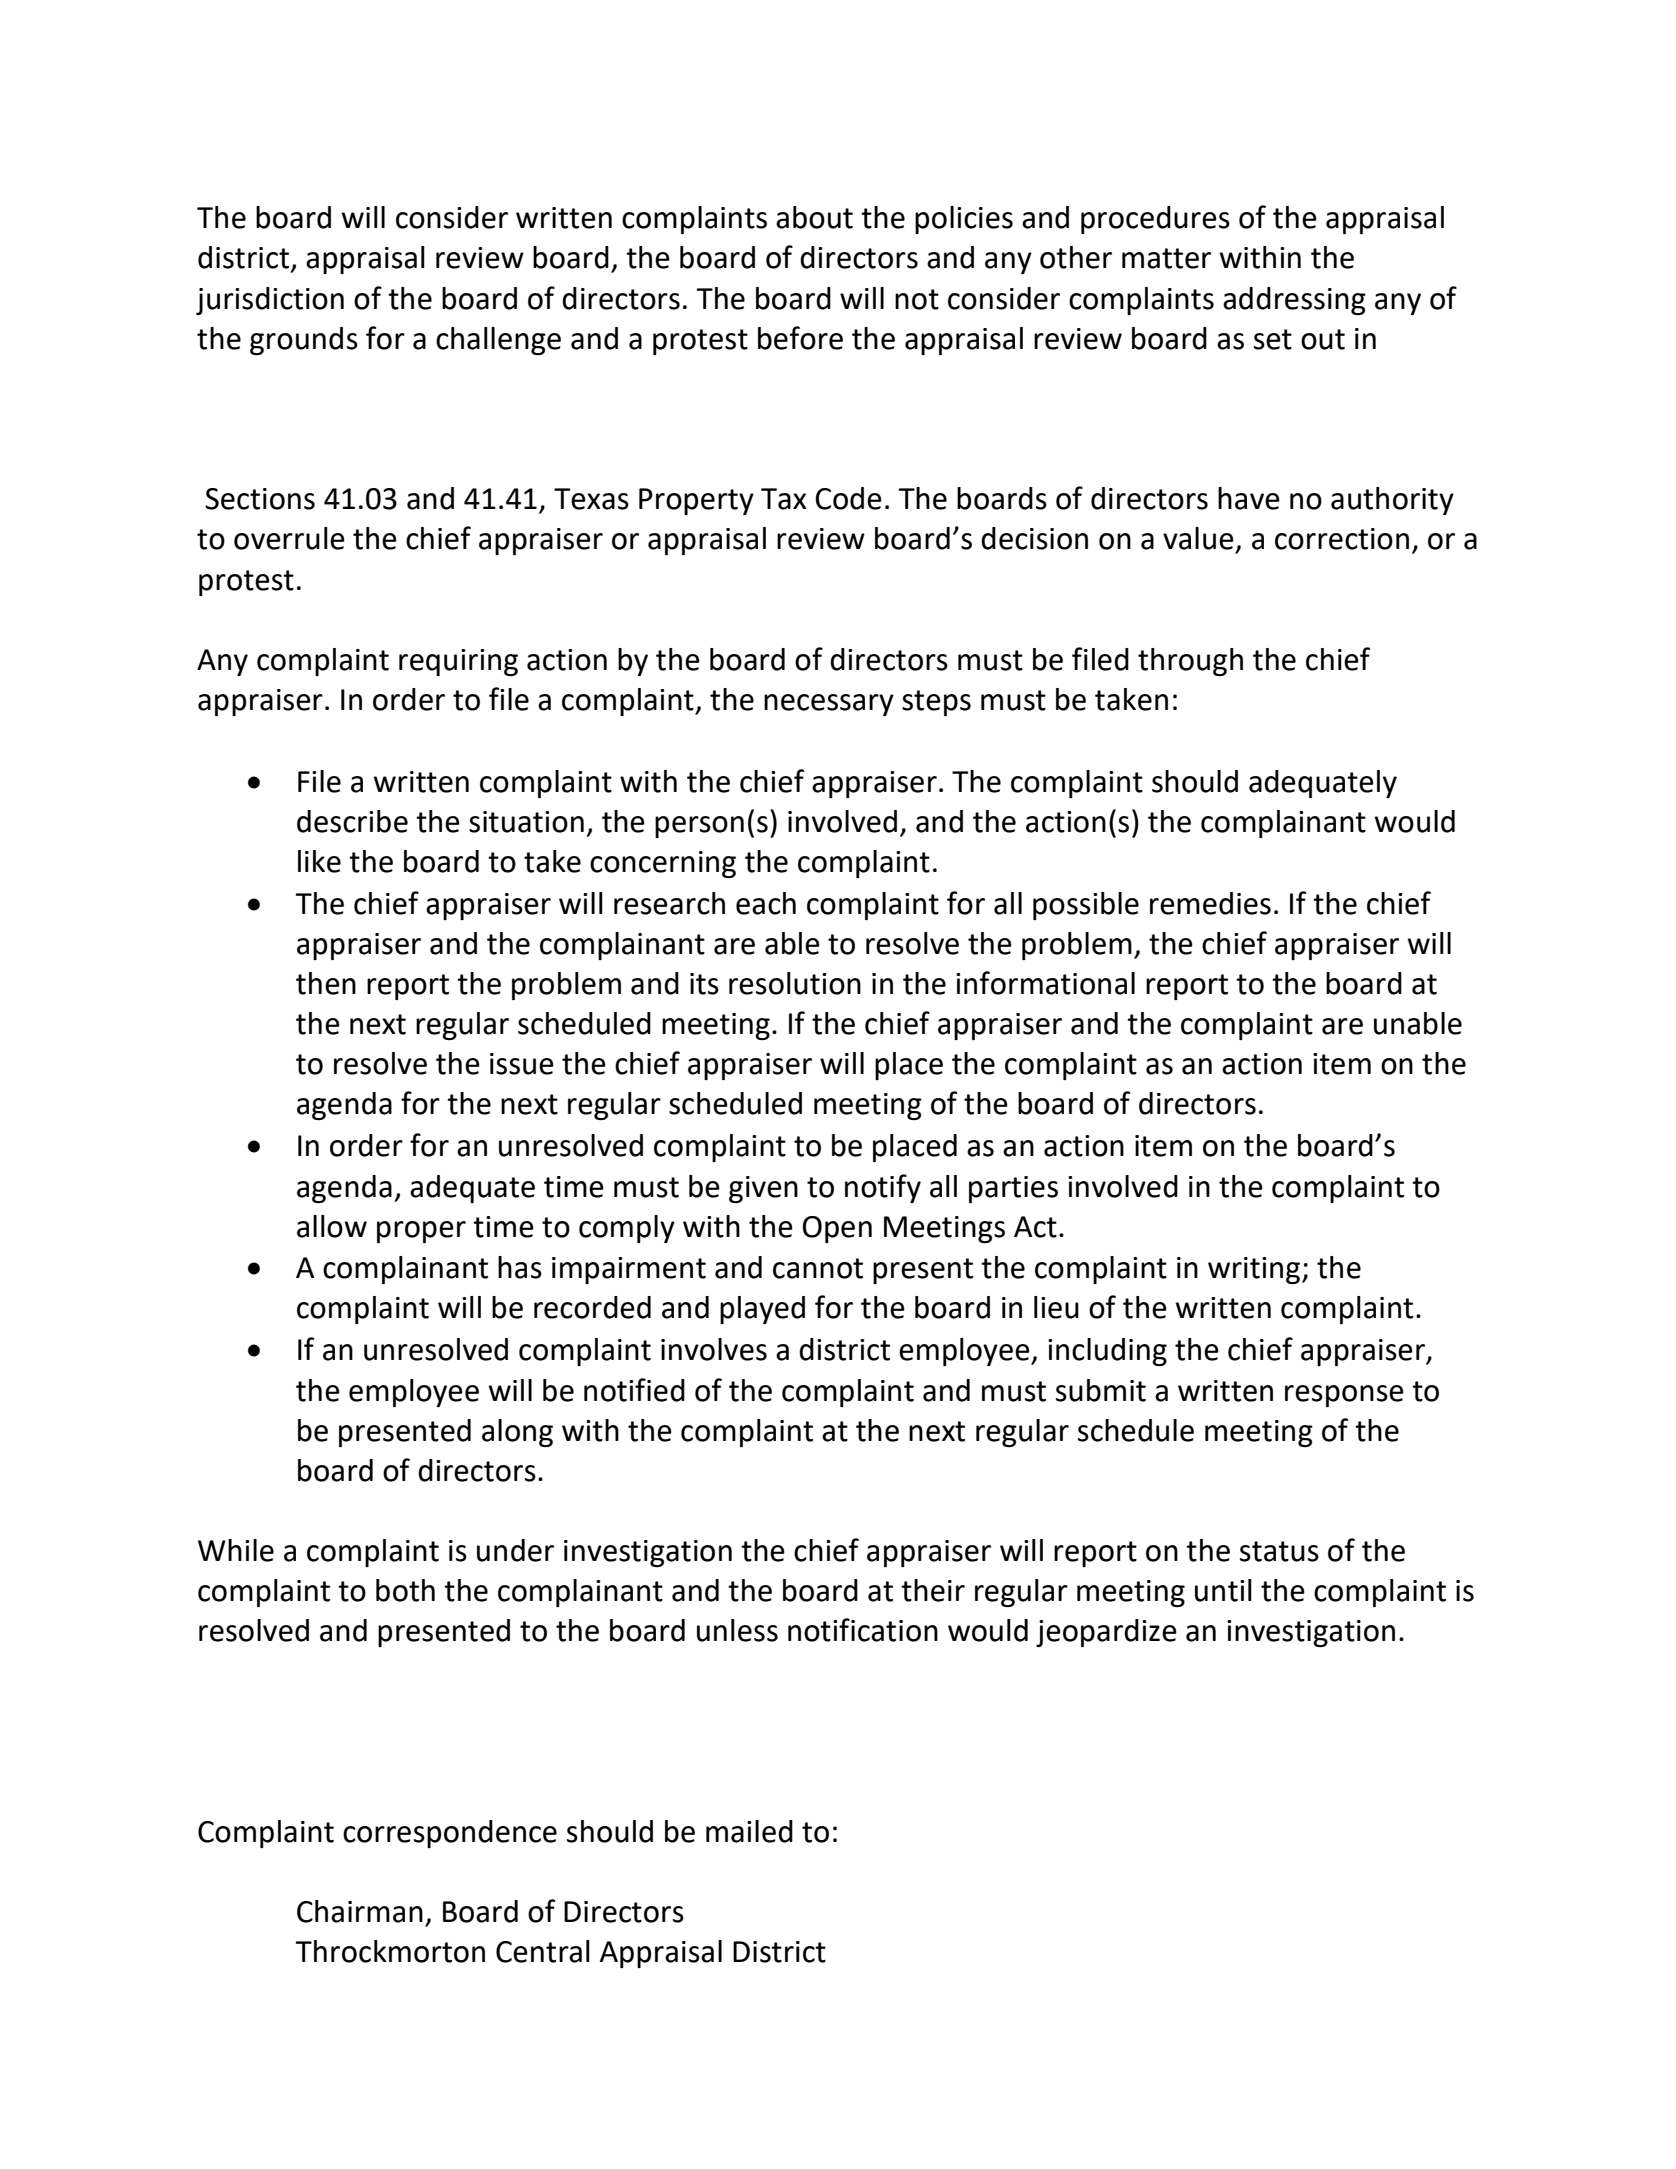 The image size is (1676, 2169). Describe the element at coordinates (1190, 662) in the page. I see `through` at that location.
